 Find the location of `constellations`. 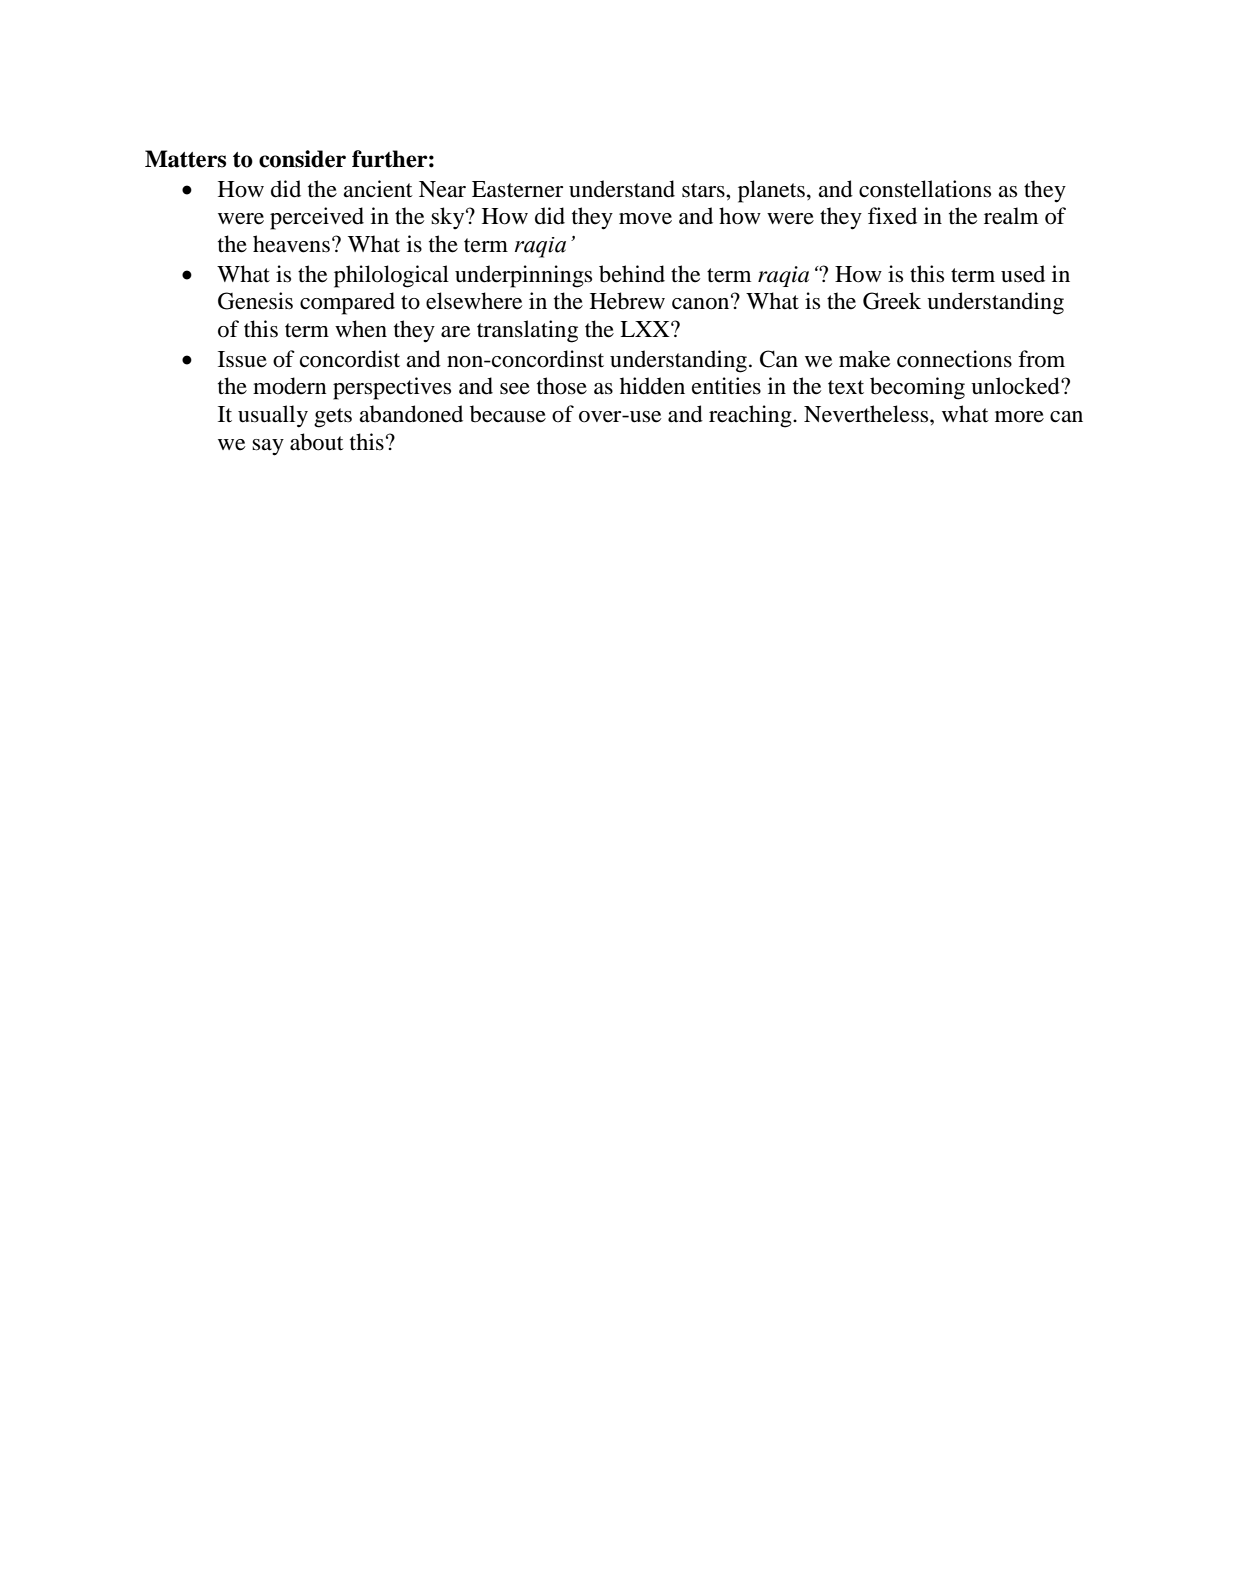

constellations is located at coordinates (925, 189).
